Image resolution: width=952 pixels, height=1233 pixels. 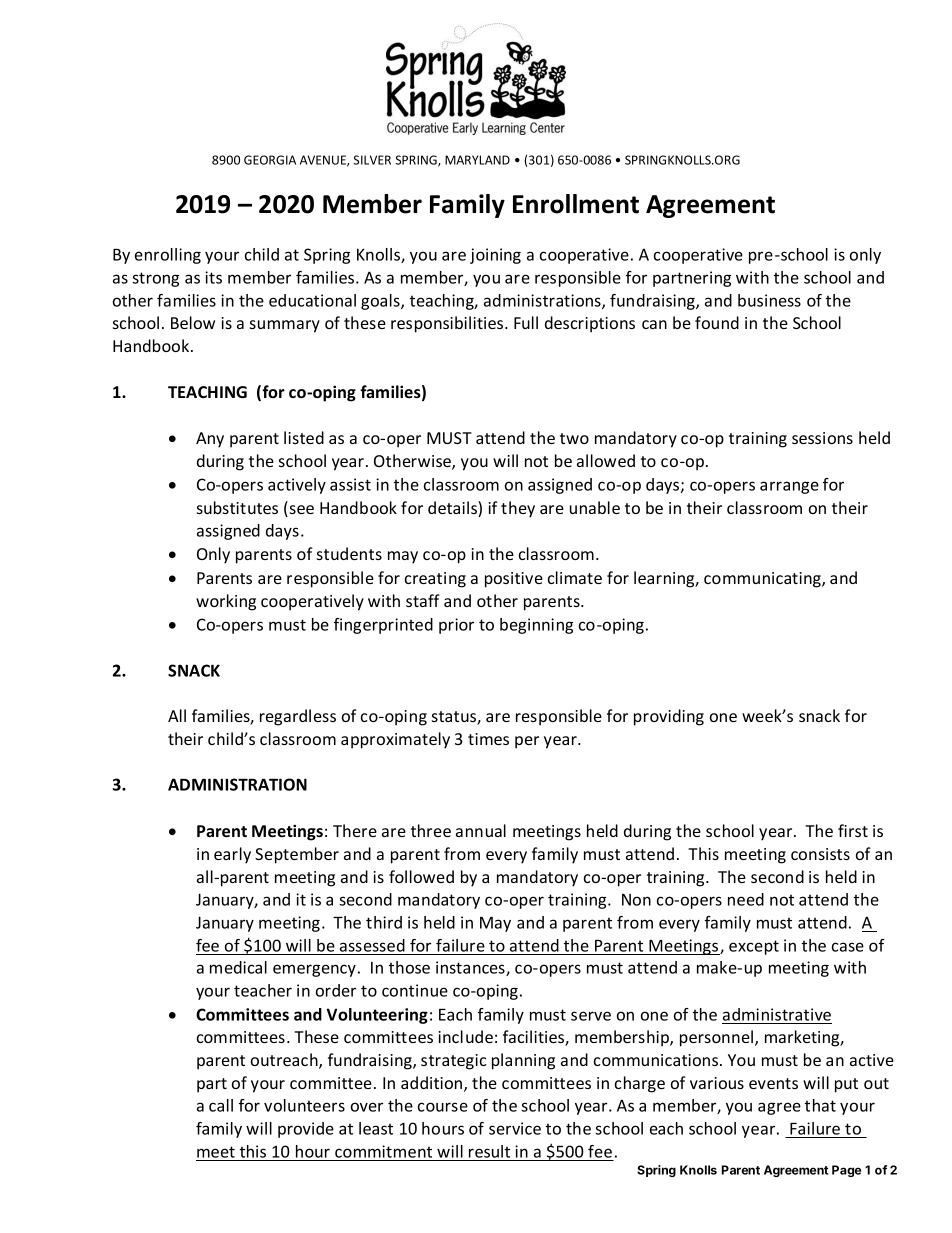 What do you see at coordinates (477, 160) in the screenshot?
I see `MARYLAND` at bounding box center [477, 160].
